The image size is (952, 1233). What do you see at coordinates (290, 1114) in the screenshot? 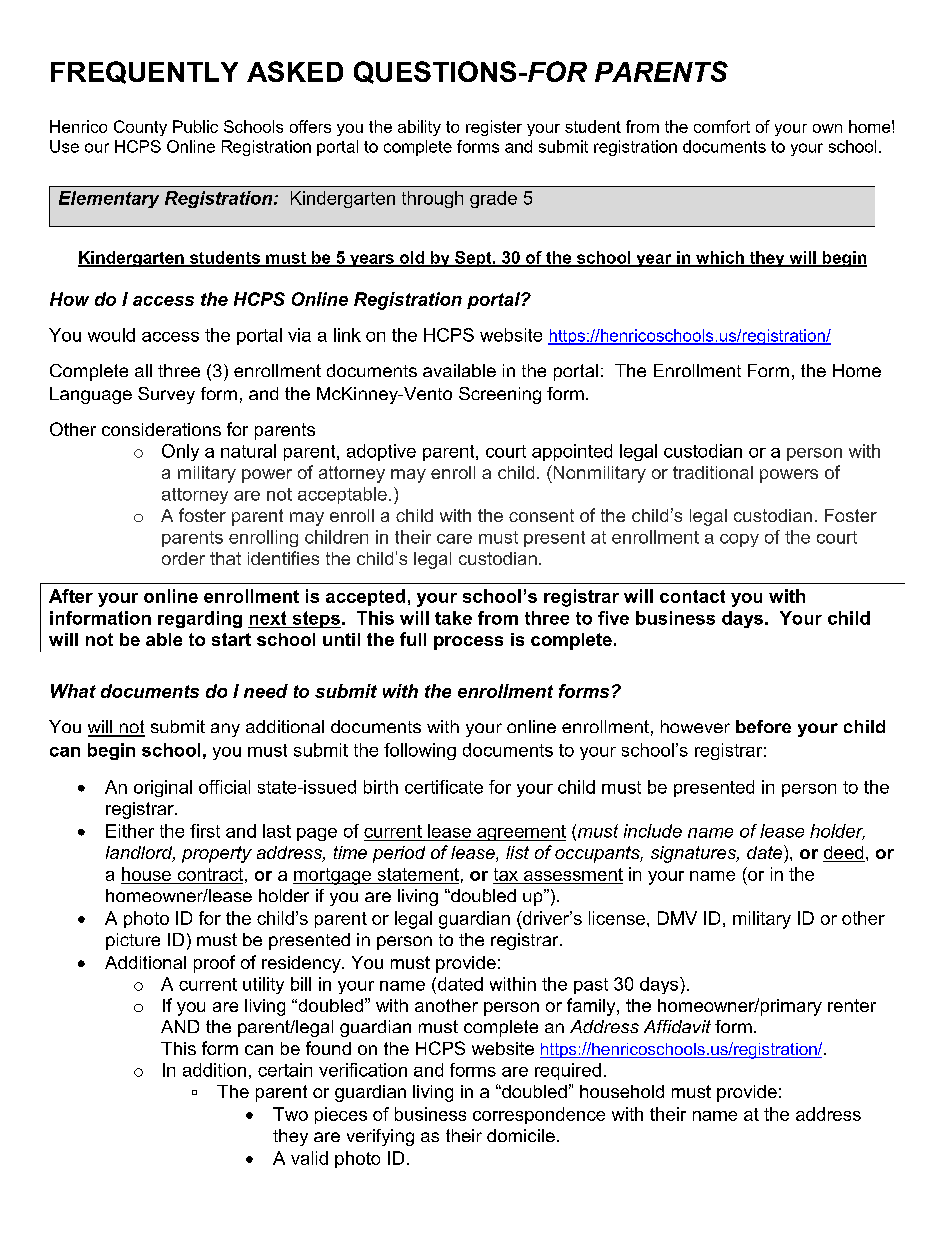
I see `Two` at bounding box center [290, 1114].
